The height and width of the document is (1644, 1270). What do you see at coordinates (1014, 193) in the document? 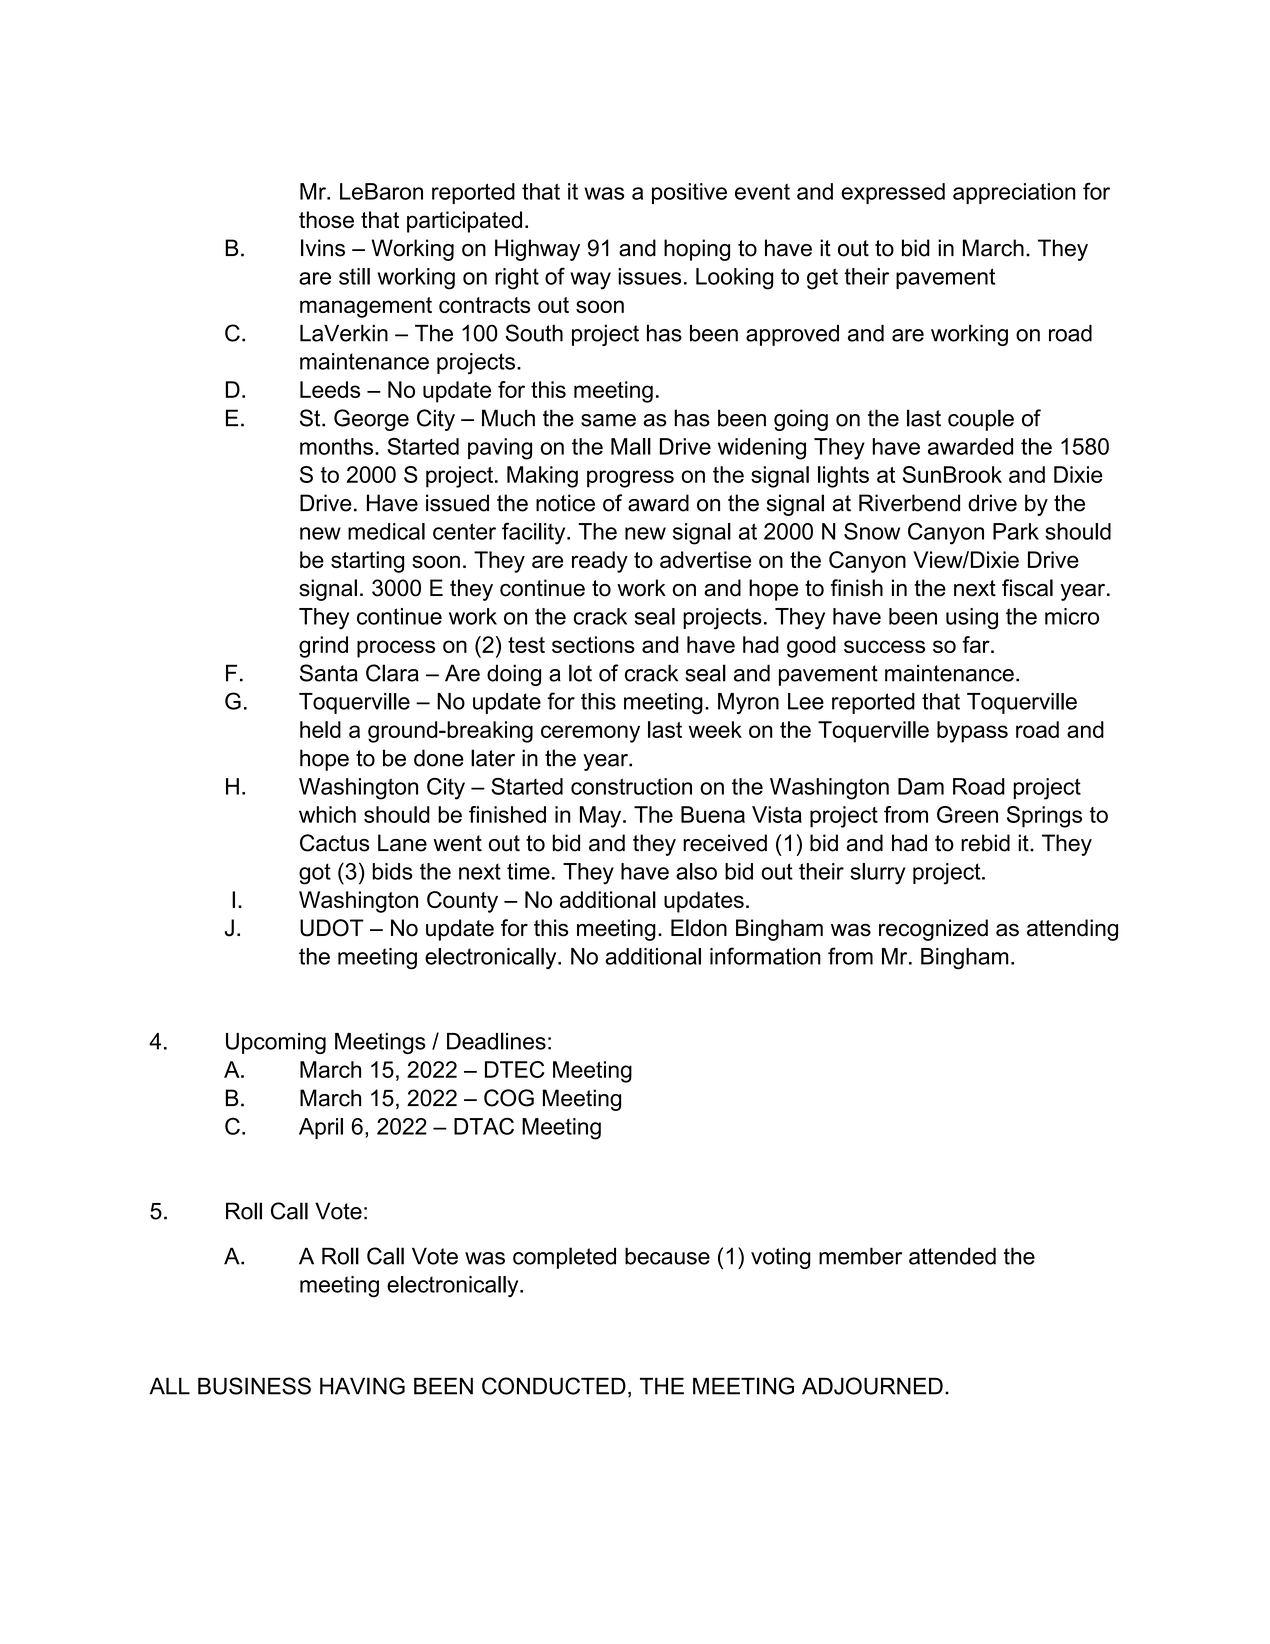
I see `appreciation` at bounding box center [1014, 193].
